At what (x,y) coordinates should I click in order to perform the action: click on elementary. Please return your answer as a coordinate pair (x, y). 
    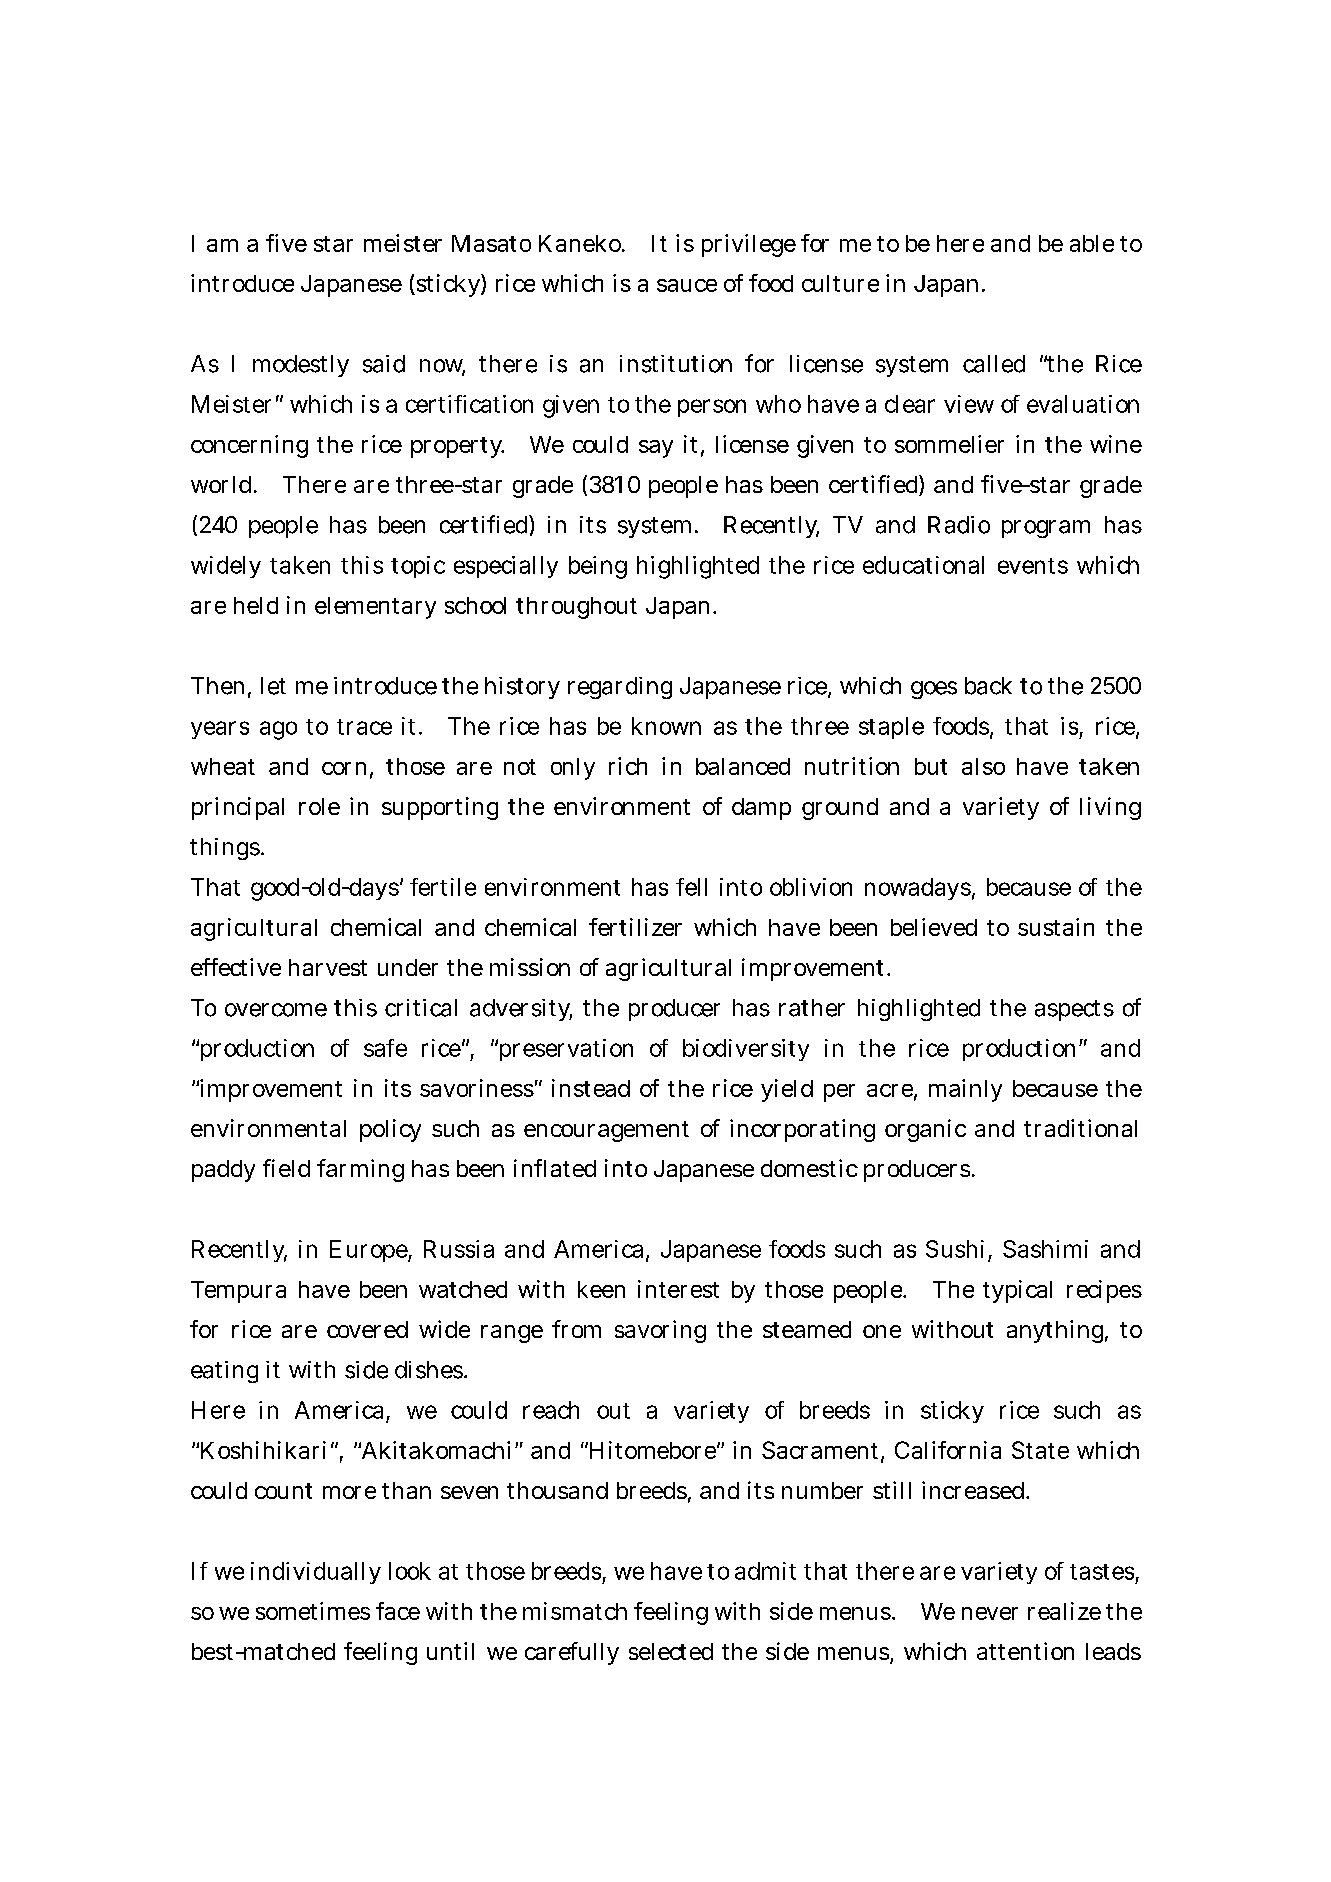
    Looking at the image, I should click on (375, 608).
